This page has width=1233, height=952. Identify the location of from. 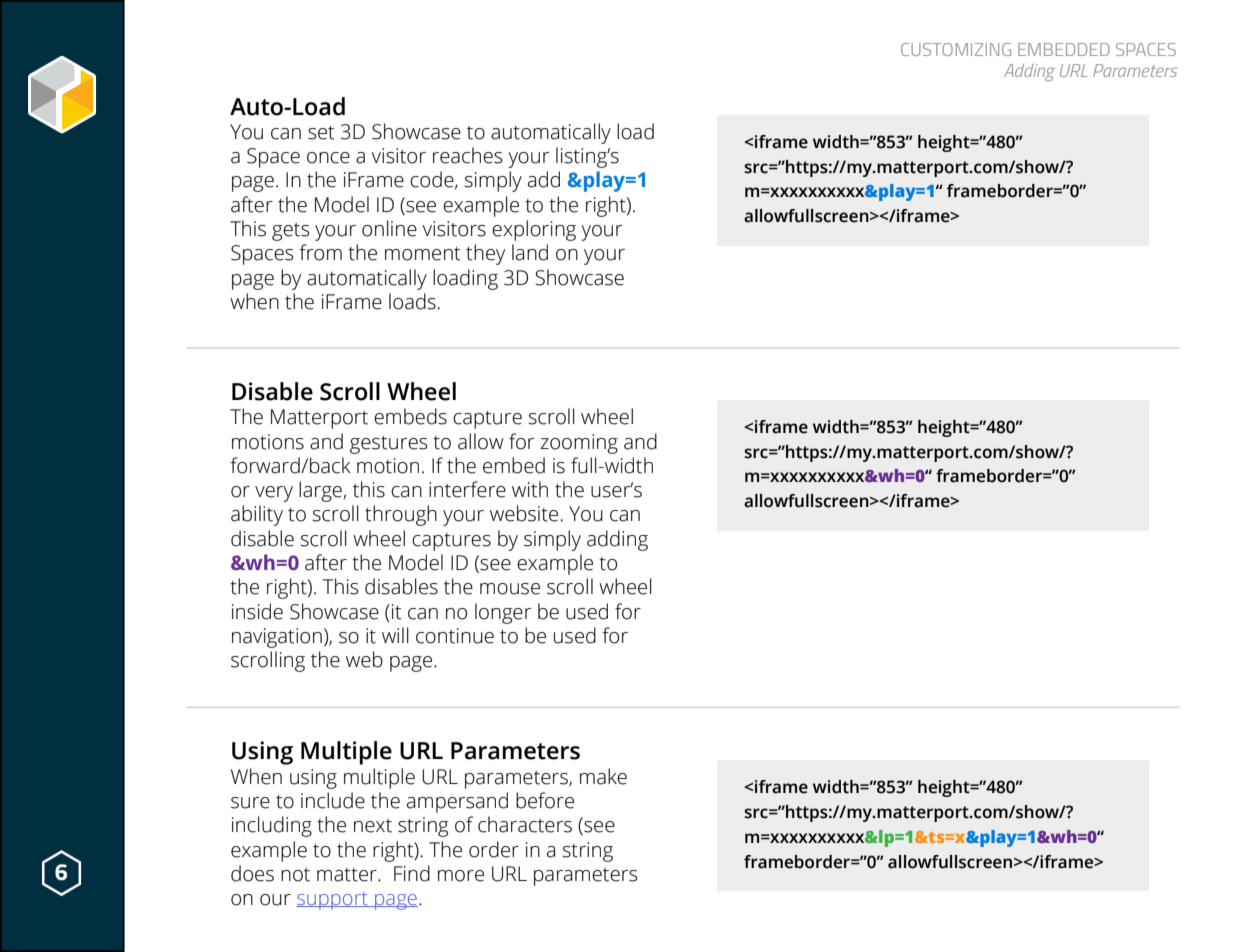
(320, 252).
